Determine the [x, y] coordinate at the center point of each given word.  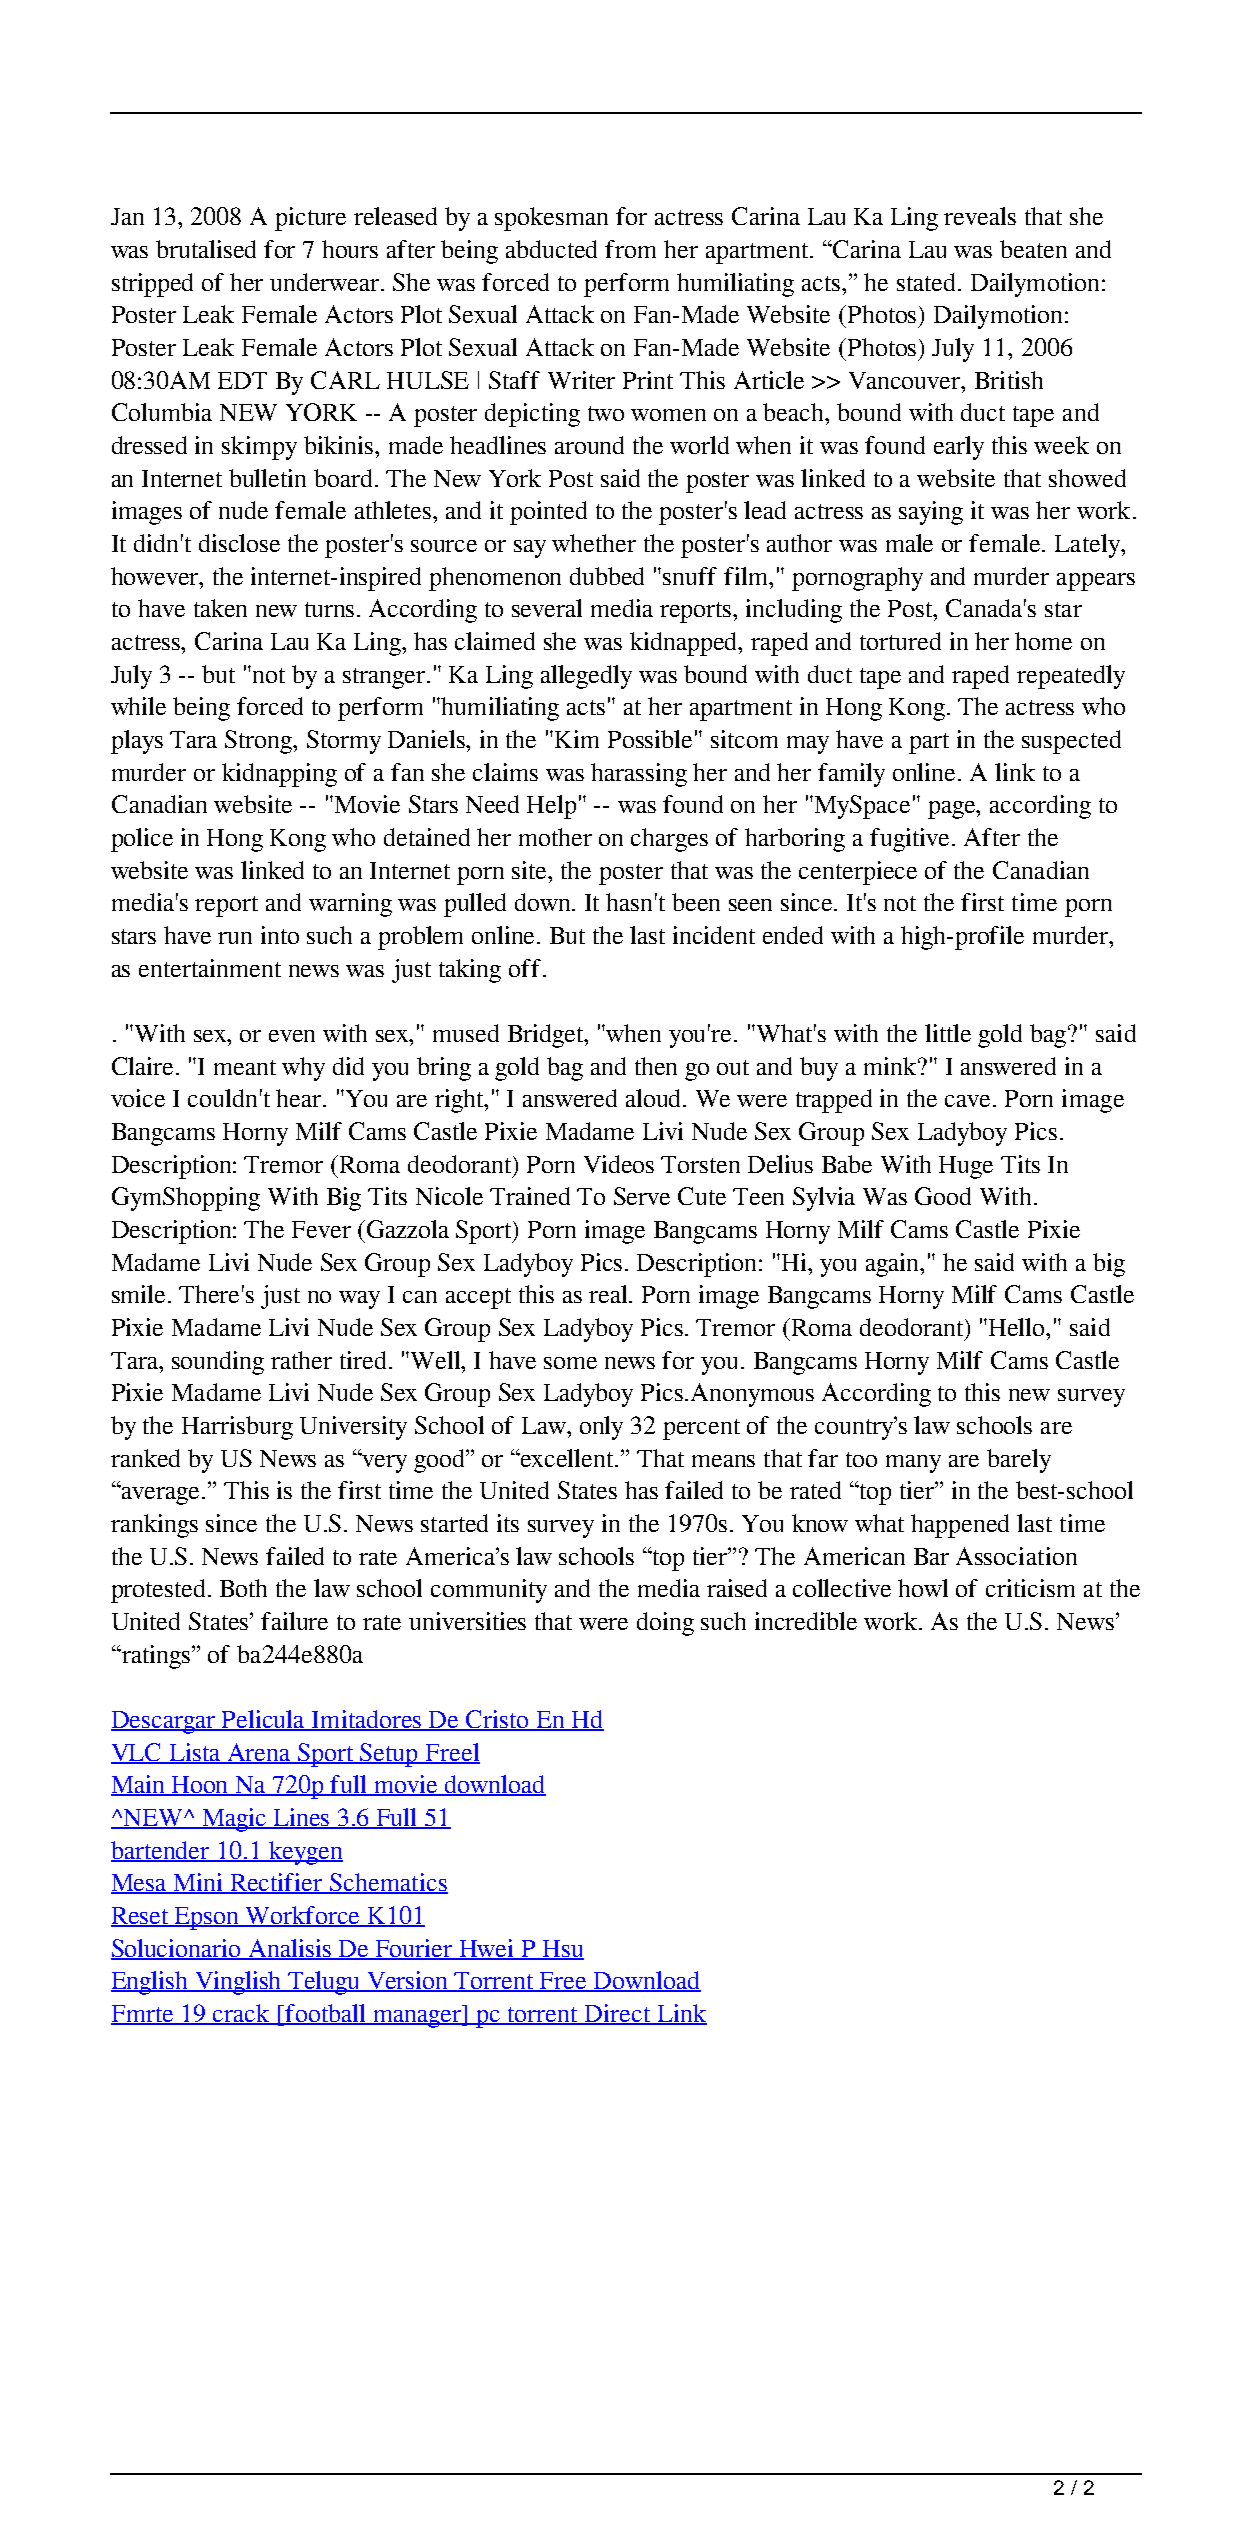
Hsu [562, 1949]
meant [245, 1067]
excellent [567, 1458]
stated [928, 282]
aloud [655, 1098]
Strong [260, 742]
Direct [618, 2014]
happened [960, 1526]
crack [242, 2014]
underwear [326, 282]
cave [969, 1101]
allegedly [586, 677]
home [1043, 641]
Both [243, 1588]
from [630, 249]
